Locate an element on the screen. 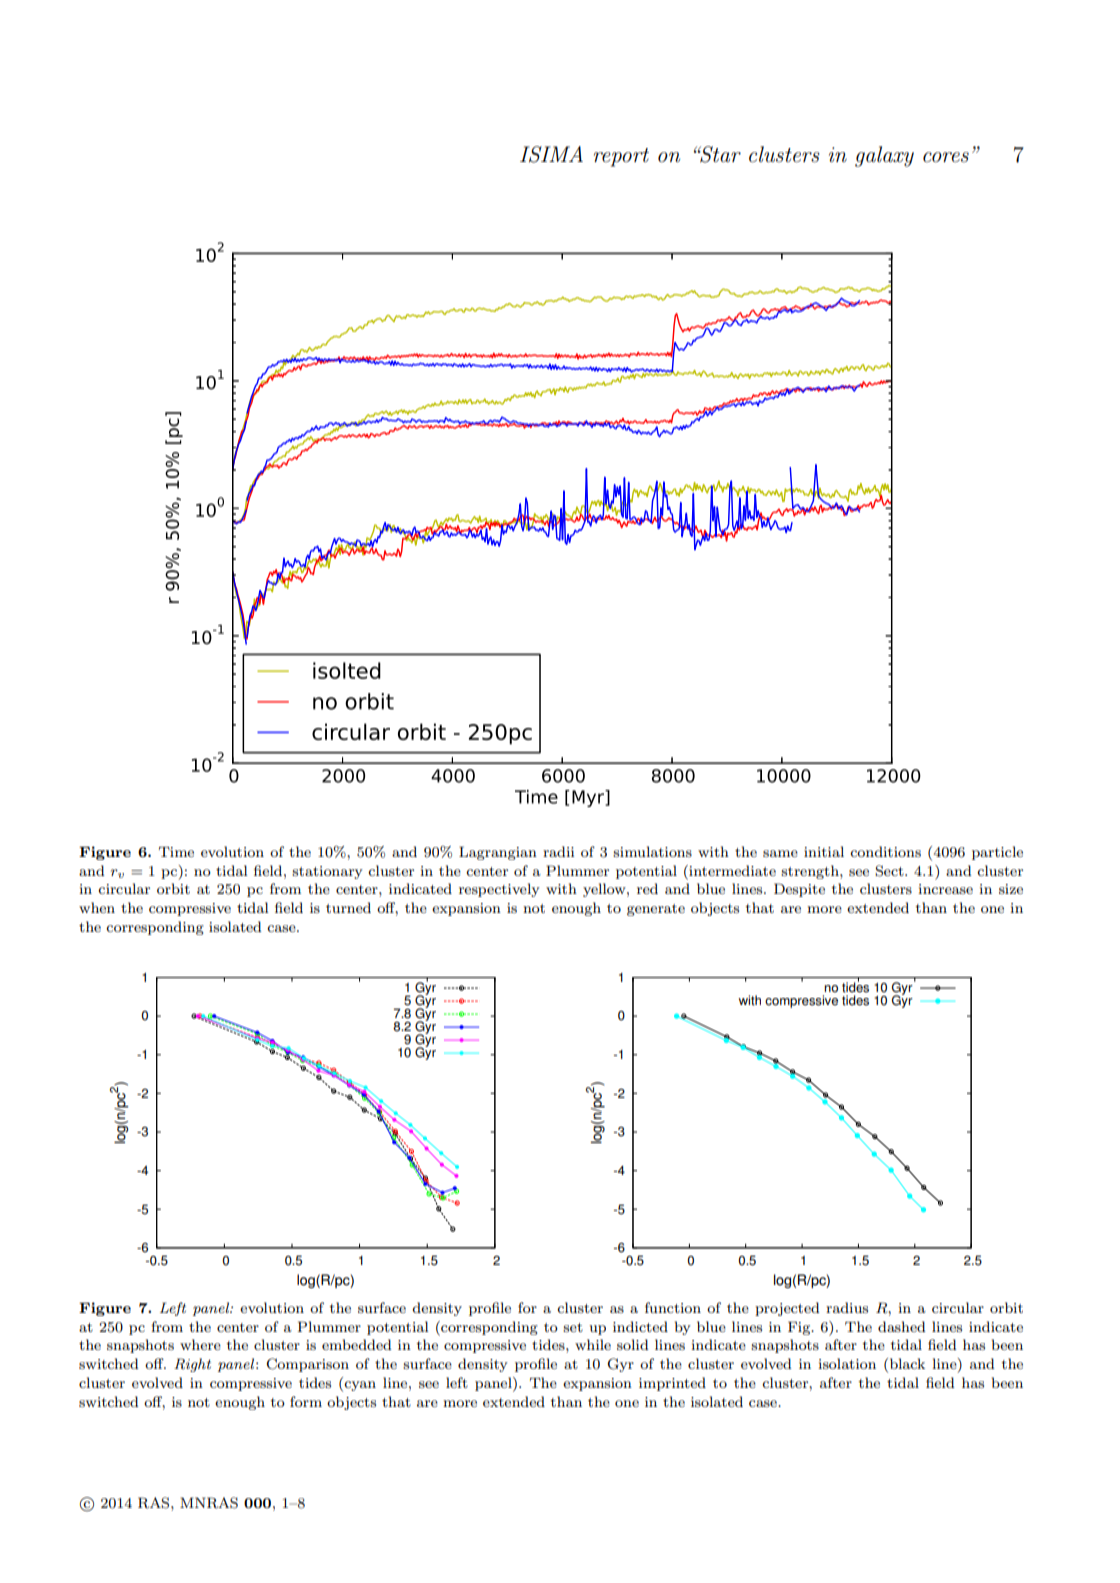 The image size is (1120, 1583). conditions is located at coordinates (885, 851).
